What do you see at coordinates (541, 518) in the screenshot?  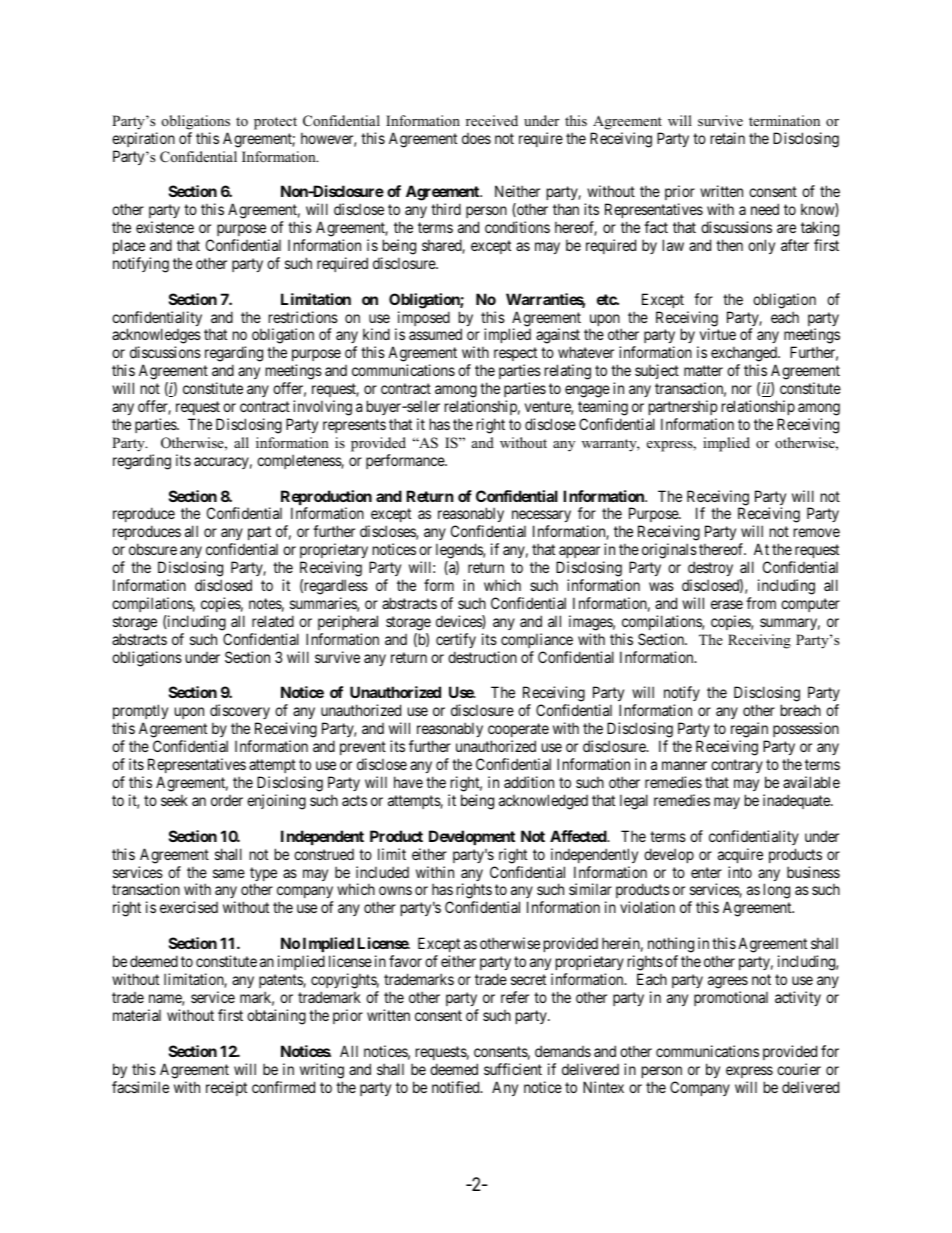 I see `necessary` at bounding box center [541, 518].
